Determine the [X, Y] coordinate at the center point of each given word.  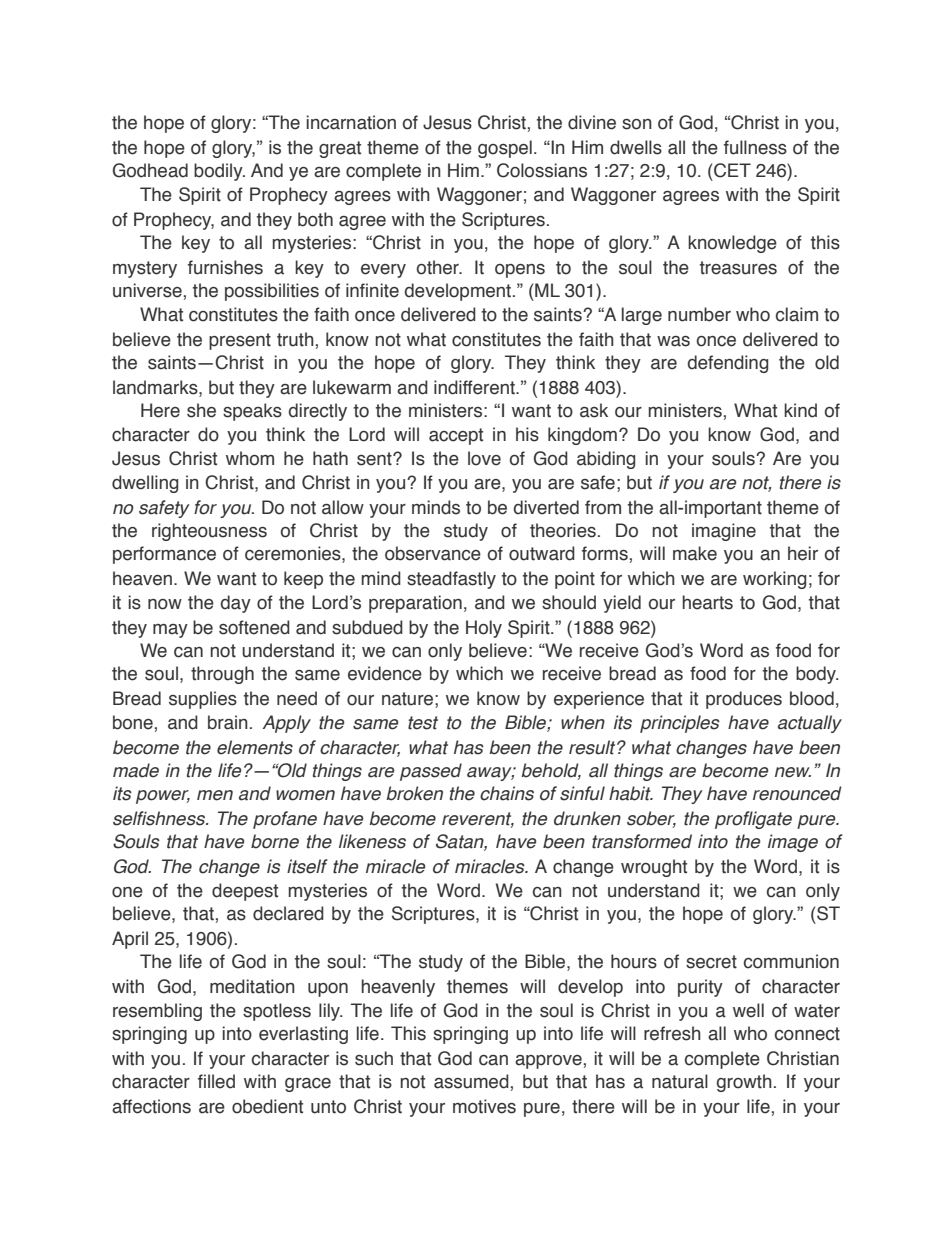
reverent [478, 820]
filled [216, 1081]
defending [728, 364]
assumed [471, 1081]
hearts [707, 602]
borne [275, 841]
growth [744, 1083]
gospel [505, 149]
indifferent [475, 387]
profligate [753, 820]
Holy [484, 629]
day [236, 604]
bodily [219, 172]
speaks [252, 412]
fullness [755, 147]
